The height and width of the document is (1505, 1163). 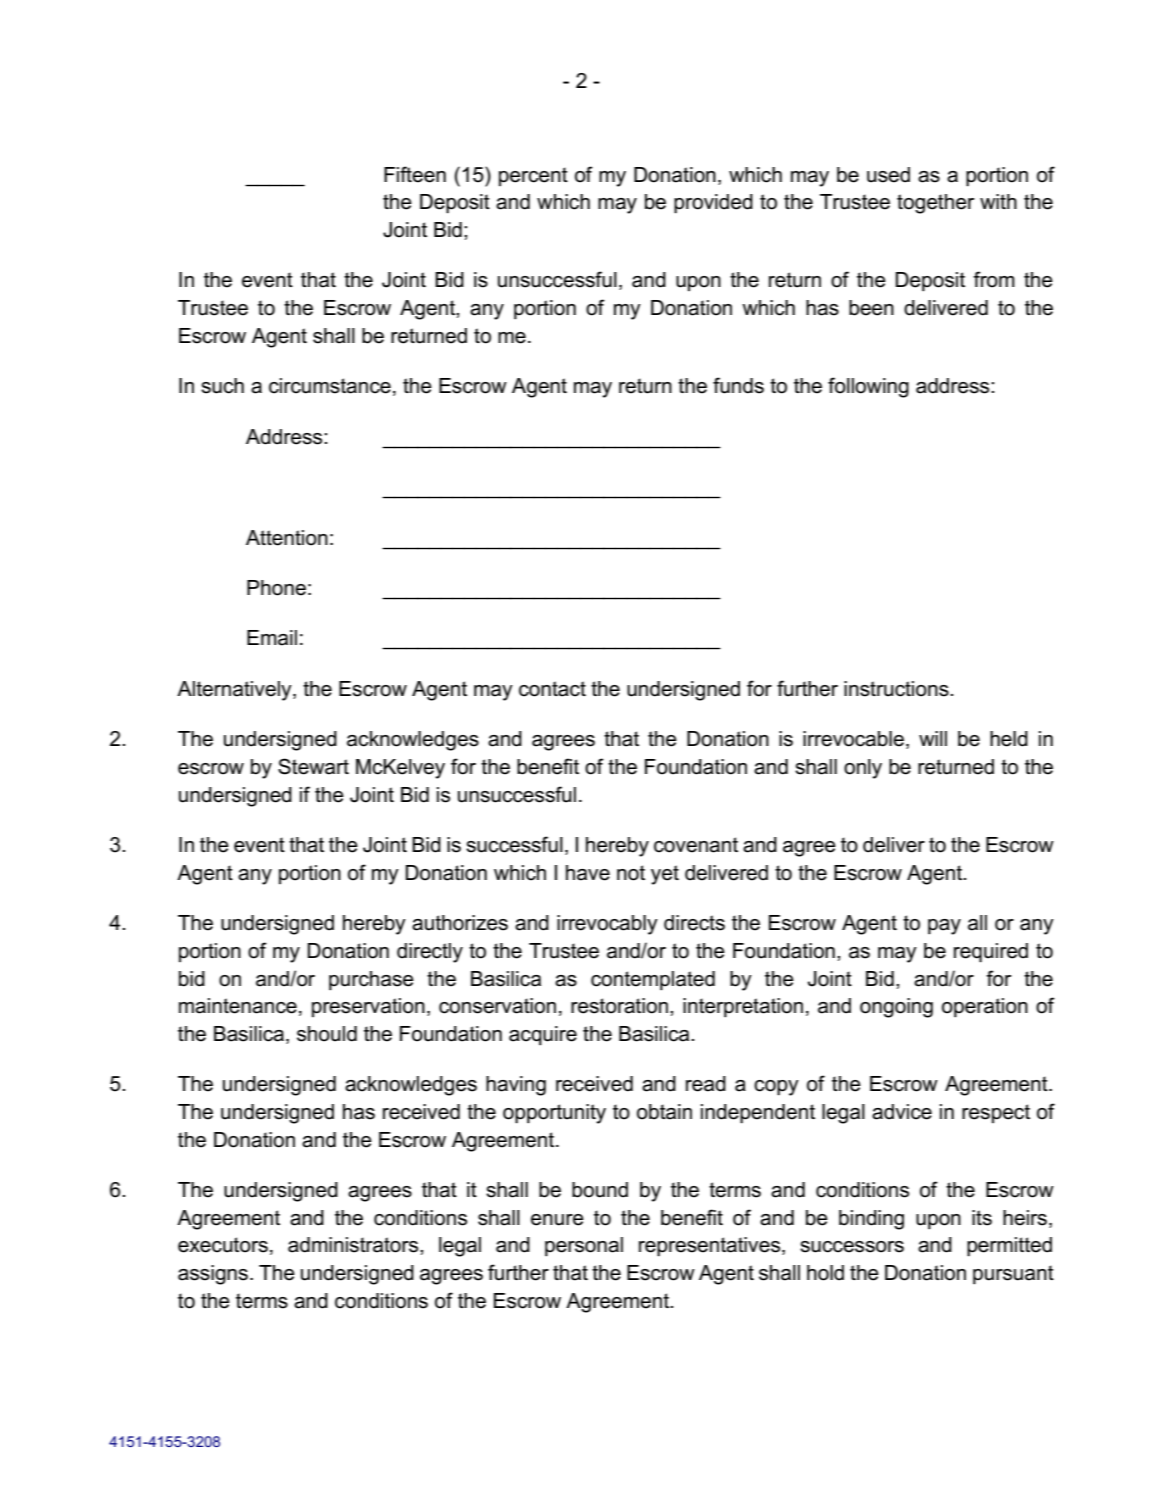 I want to click on Attention, so click(x=287, y=538).
